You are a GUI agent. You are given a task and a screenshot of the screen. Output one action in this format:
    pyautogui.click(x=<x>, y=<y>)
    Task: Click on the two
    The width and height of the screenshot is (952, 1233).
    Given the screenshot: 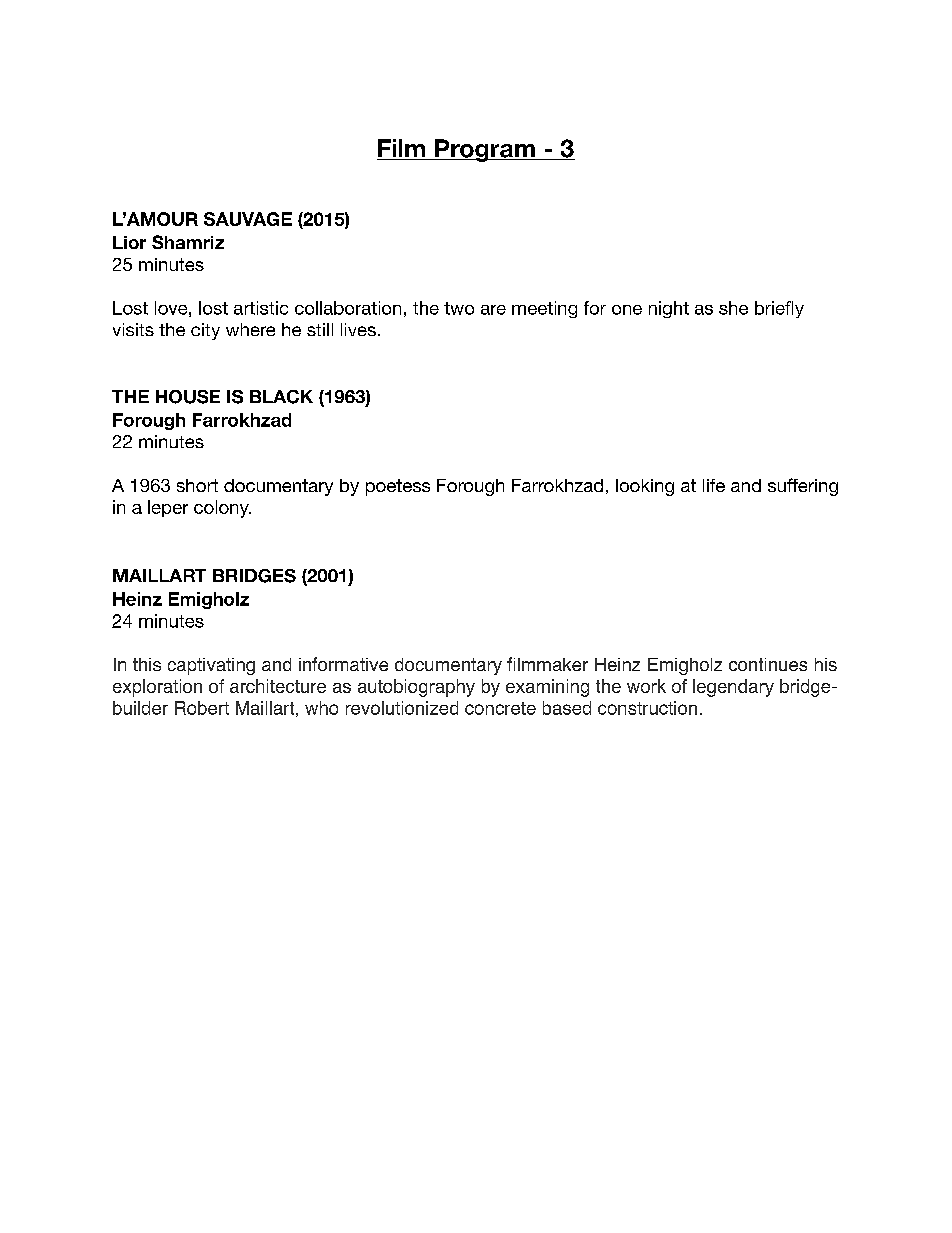 What is the action you would take?
    pyautogui.click(x=459, y=308)
